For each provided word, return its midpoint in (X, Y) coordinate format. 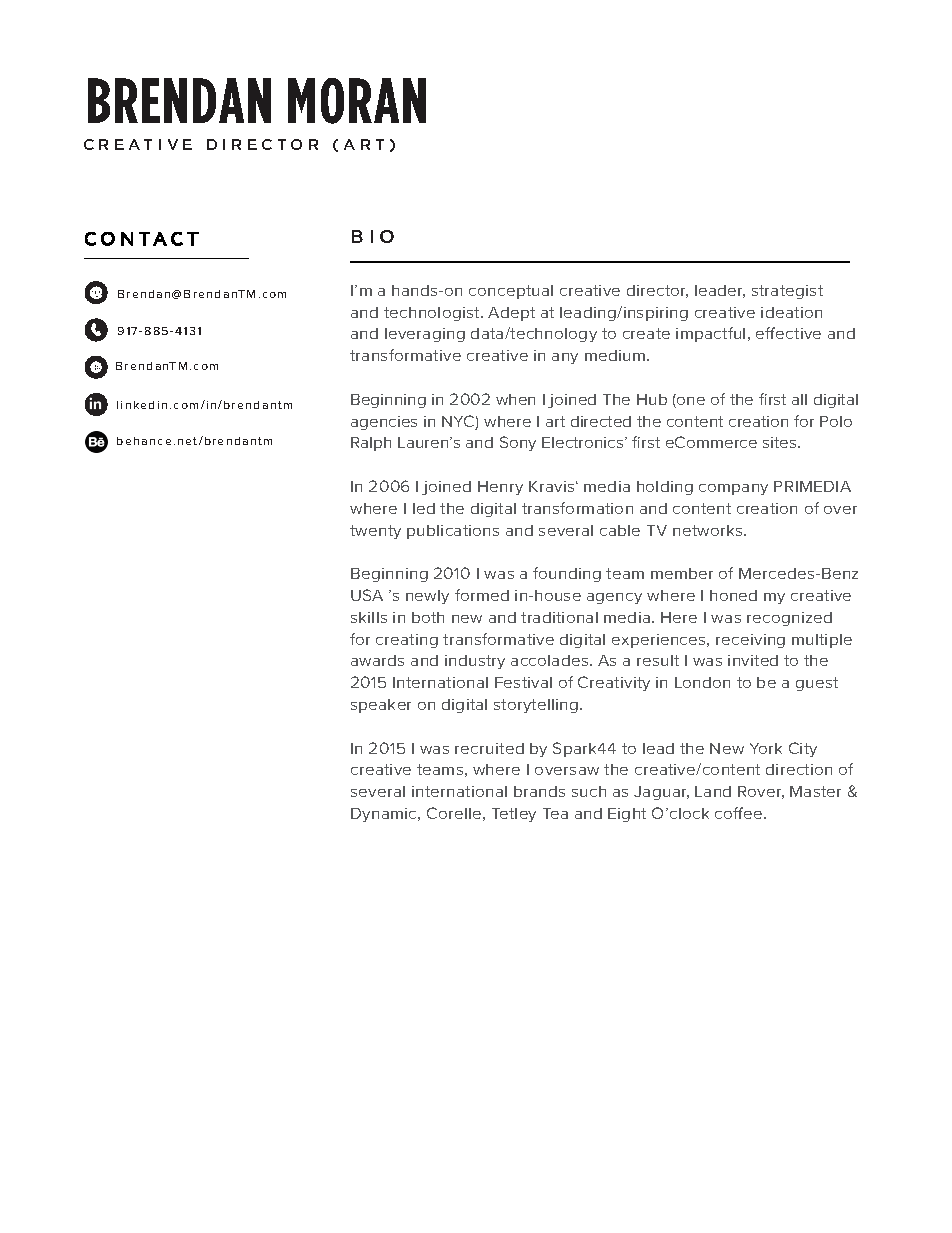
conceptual (511, 292)
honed (733, 595)
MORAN (357, 101)
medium (615, 355)
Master (815, 791)
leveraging (425, 335)
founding (567, 574)
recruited (489, 748)
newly (427, 597)
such (589, 791)
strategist (787, 292)
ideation (791, 312)
